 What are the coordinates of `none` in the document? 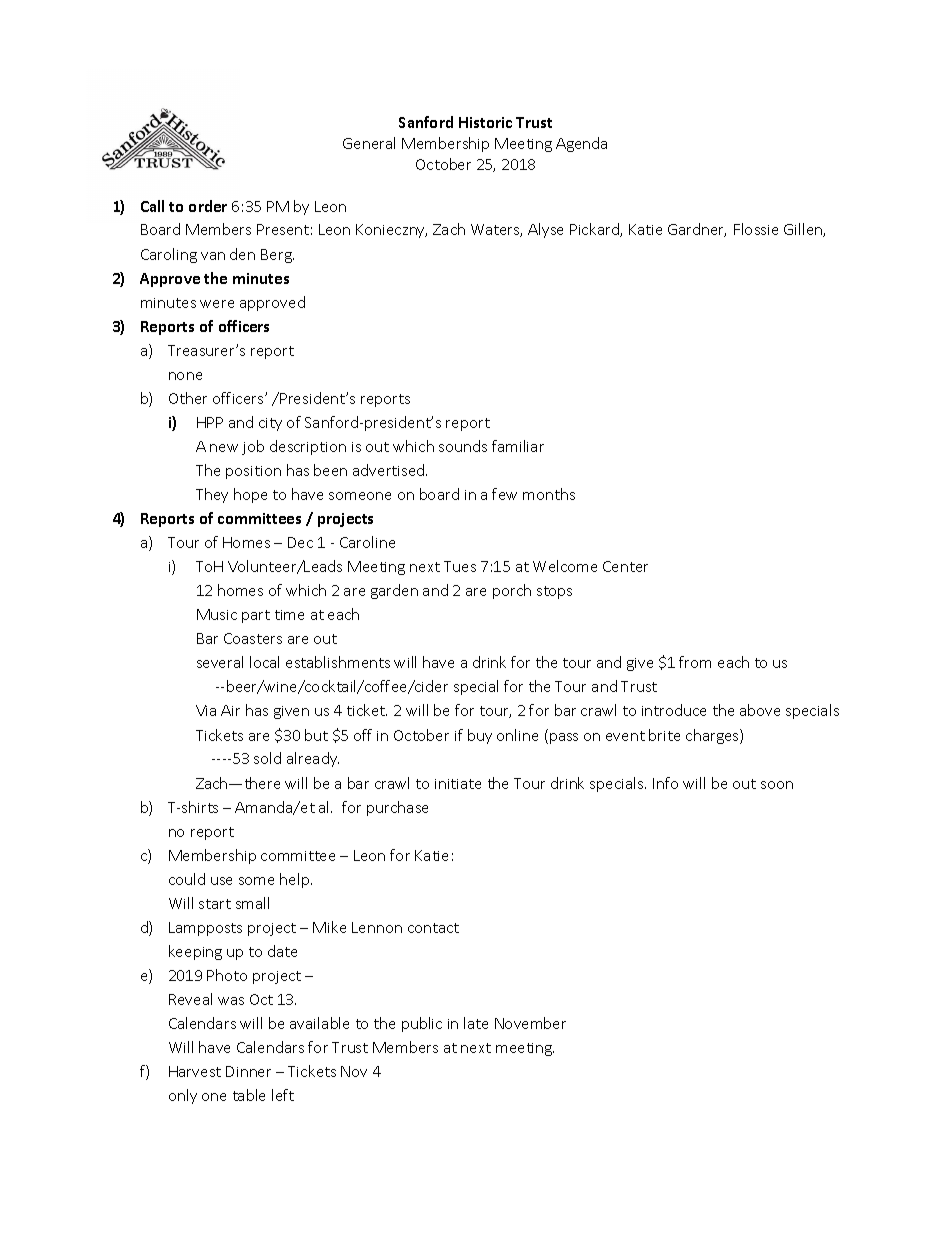 It's located at (185, 376).
